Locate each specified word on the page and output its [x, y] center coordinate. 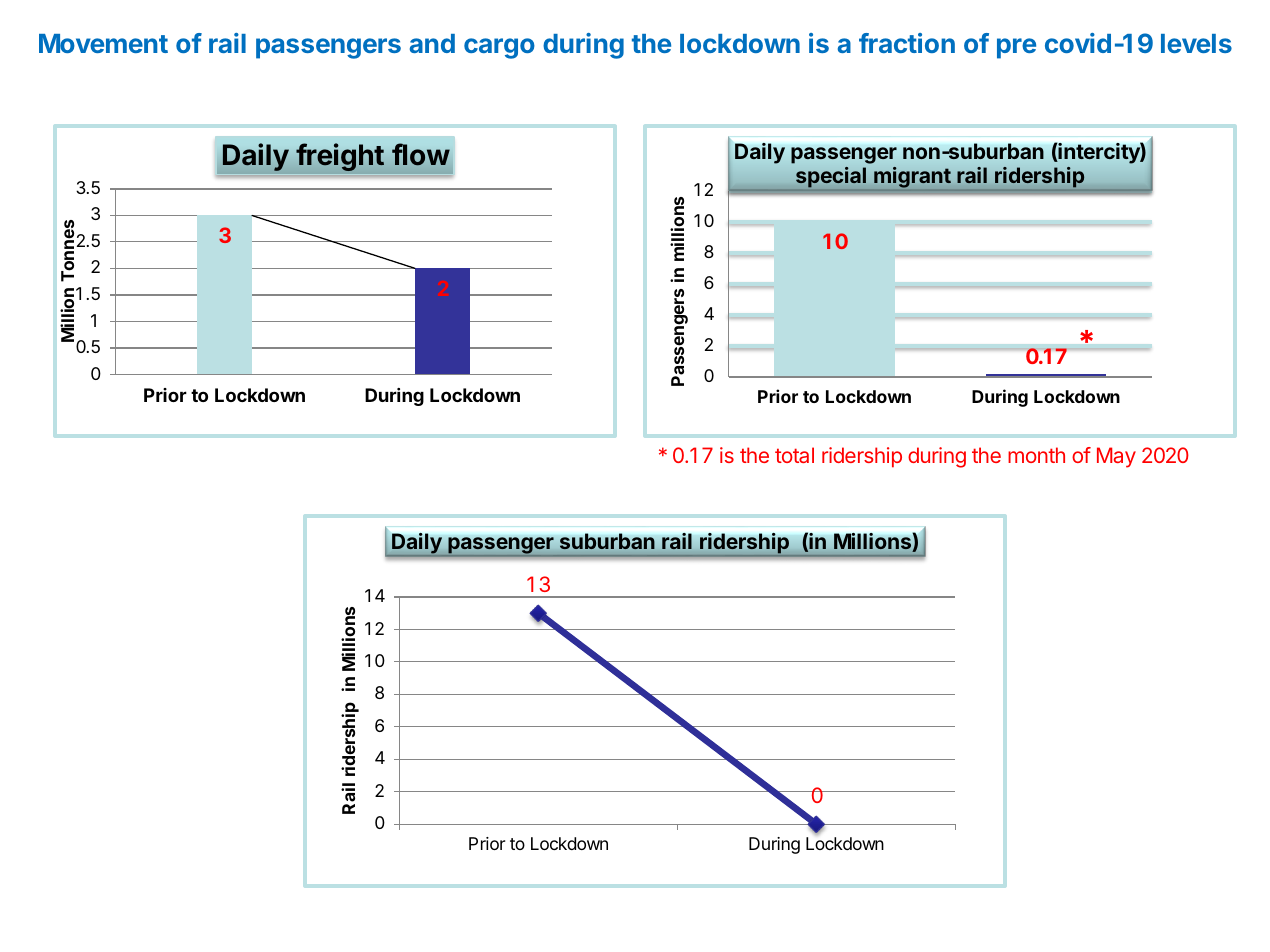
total [794, 455]
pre [1016, 48]
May [1116, 457]
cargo [499, 48]
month [1036, 455]
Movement [103, 43]
